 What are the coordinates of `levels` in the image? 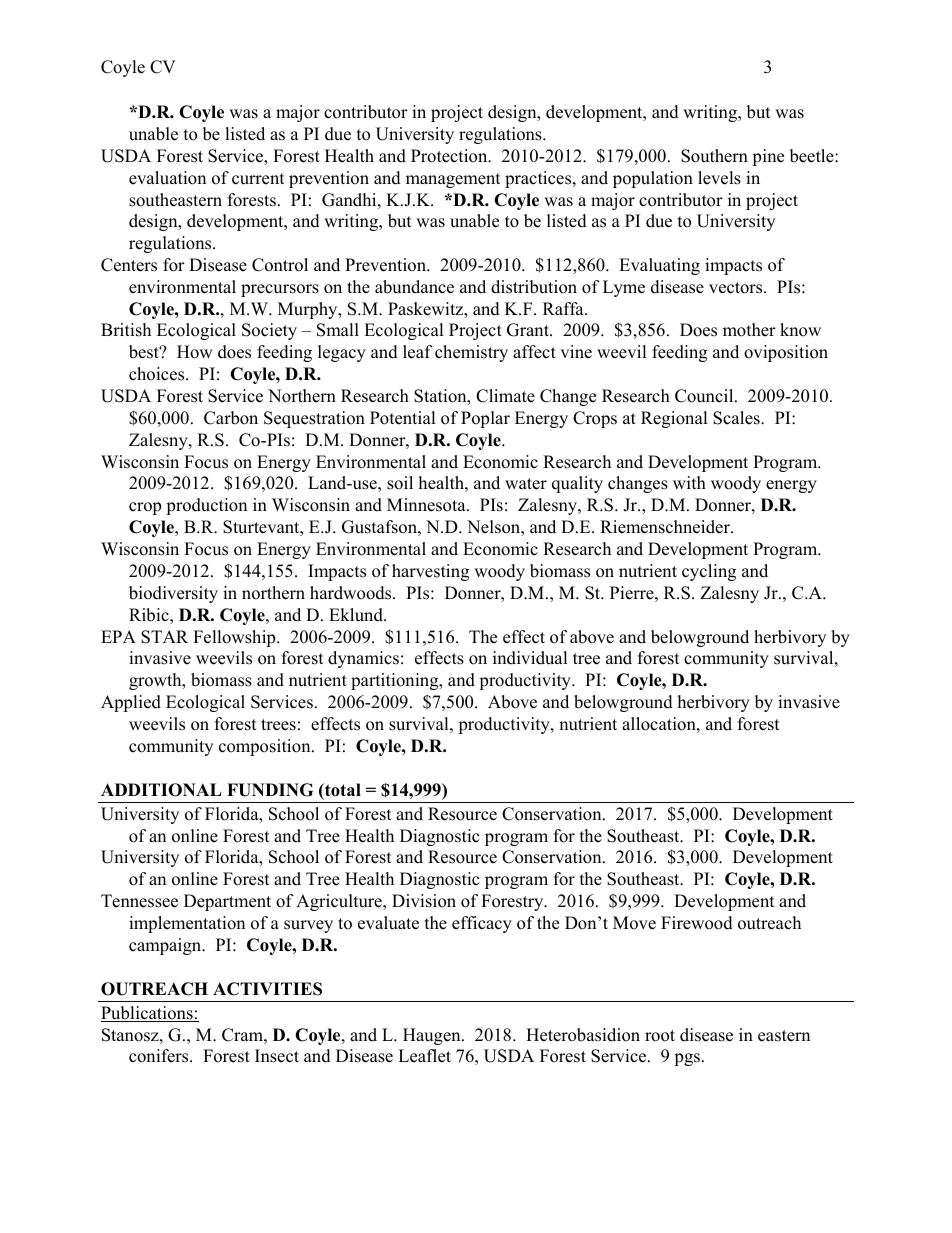 It's located at (719, 178).
